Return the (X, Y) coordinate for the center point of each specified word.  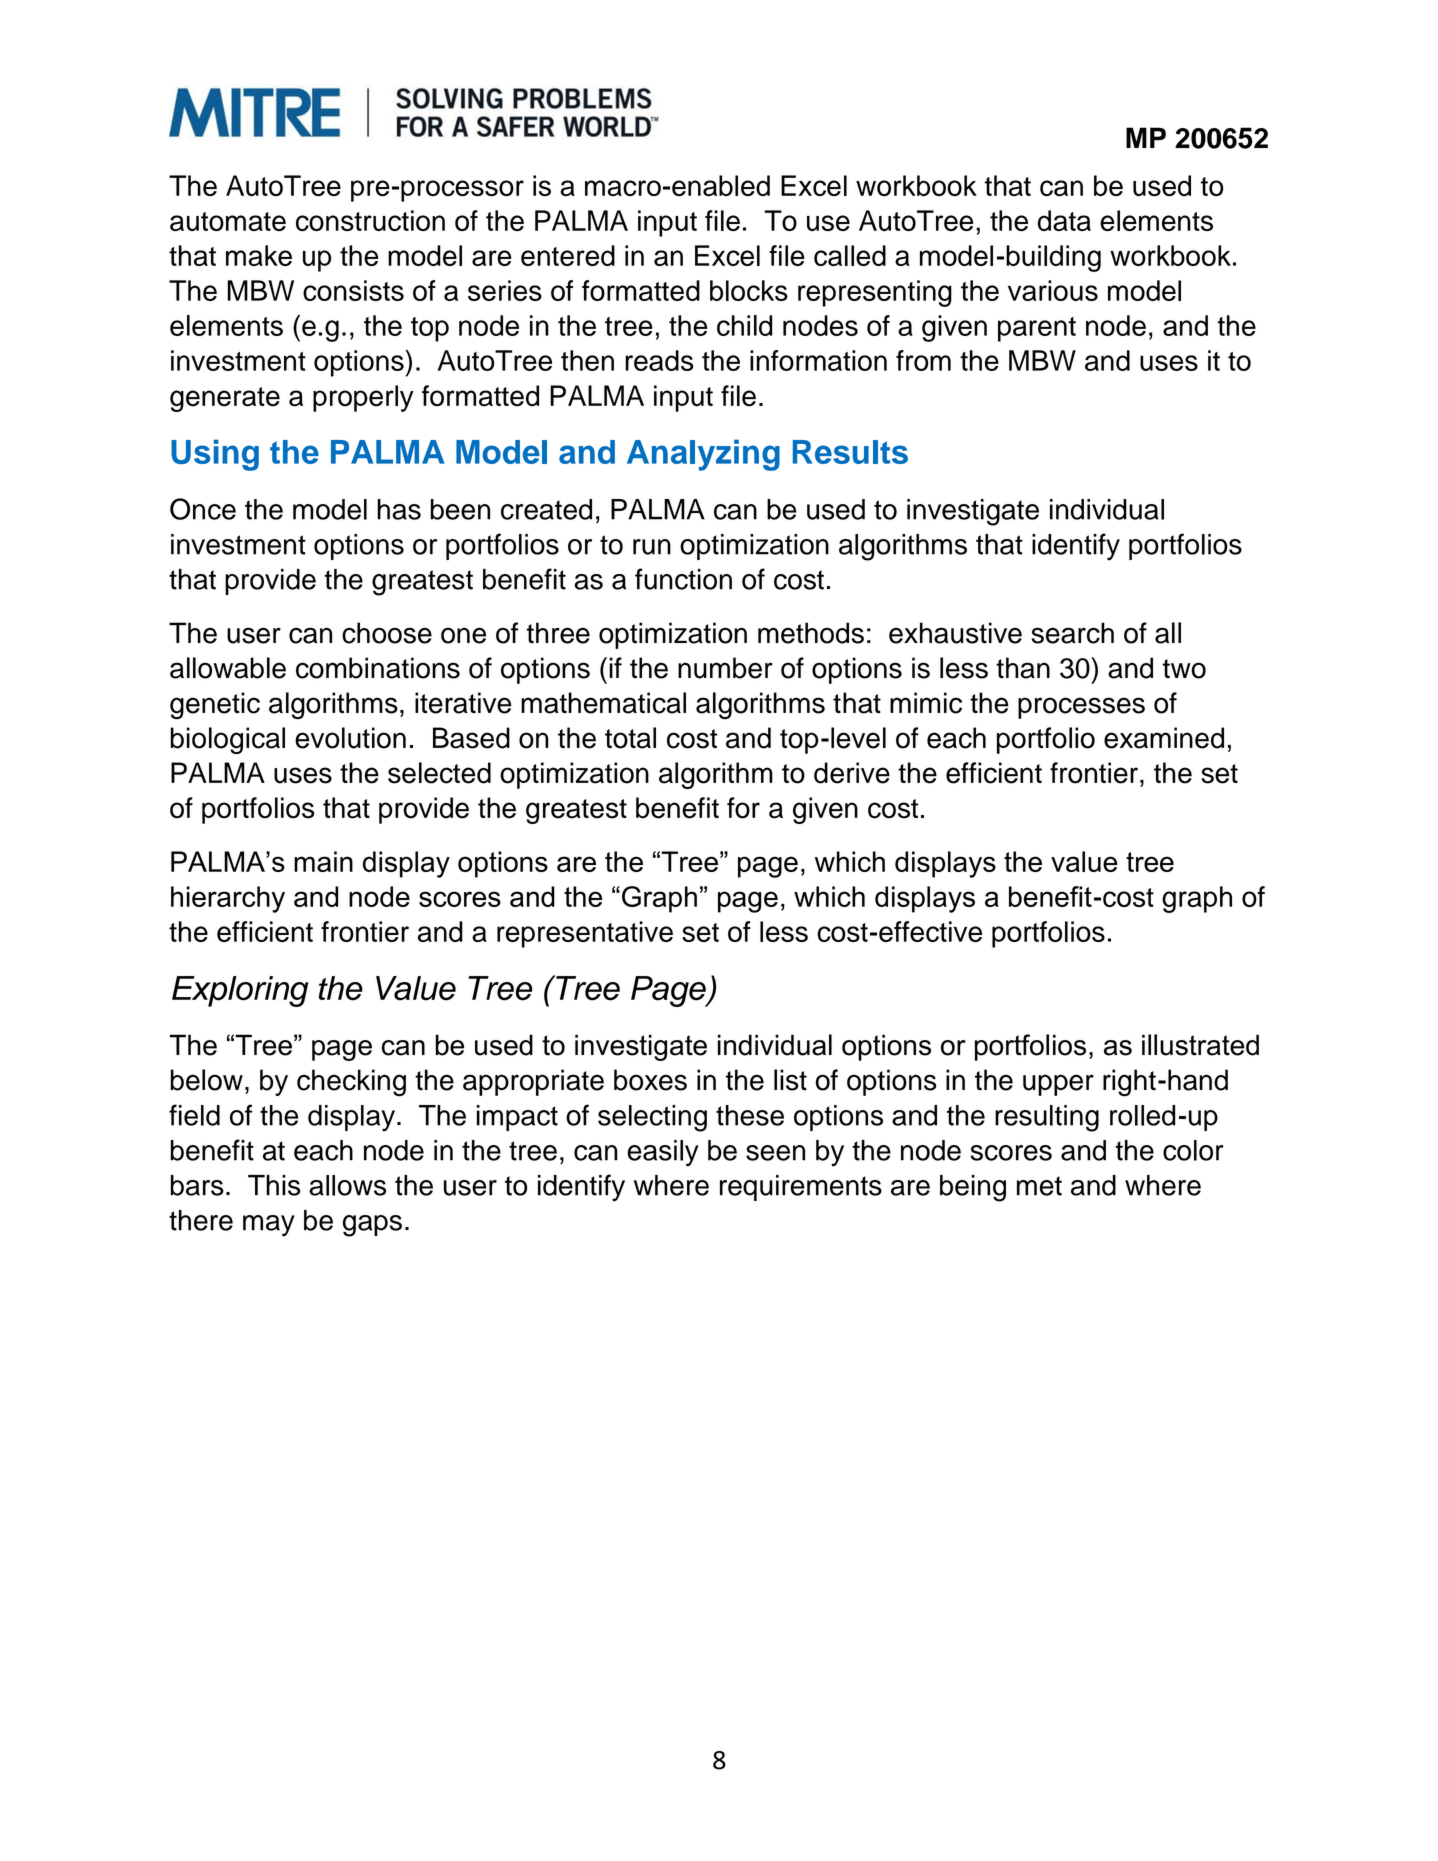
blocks (749, 290)
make (259, 255)
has (399, 509)
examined (1164, 738)
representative (585, 934)
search (1072, 633)
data (1064, 220)
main (323, 861)
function (683, 579)
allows (347, 1185)
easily (663, 1153)
